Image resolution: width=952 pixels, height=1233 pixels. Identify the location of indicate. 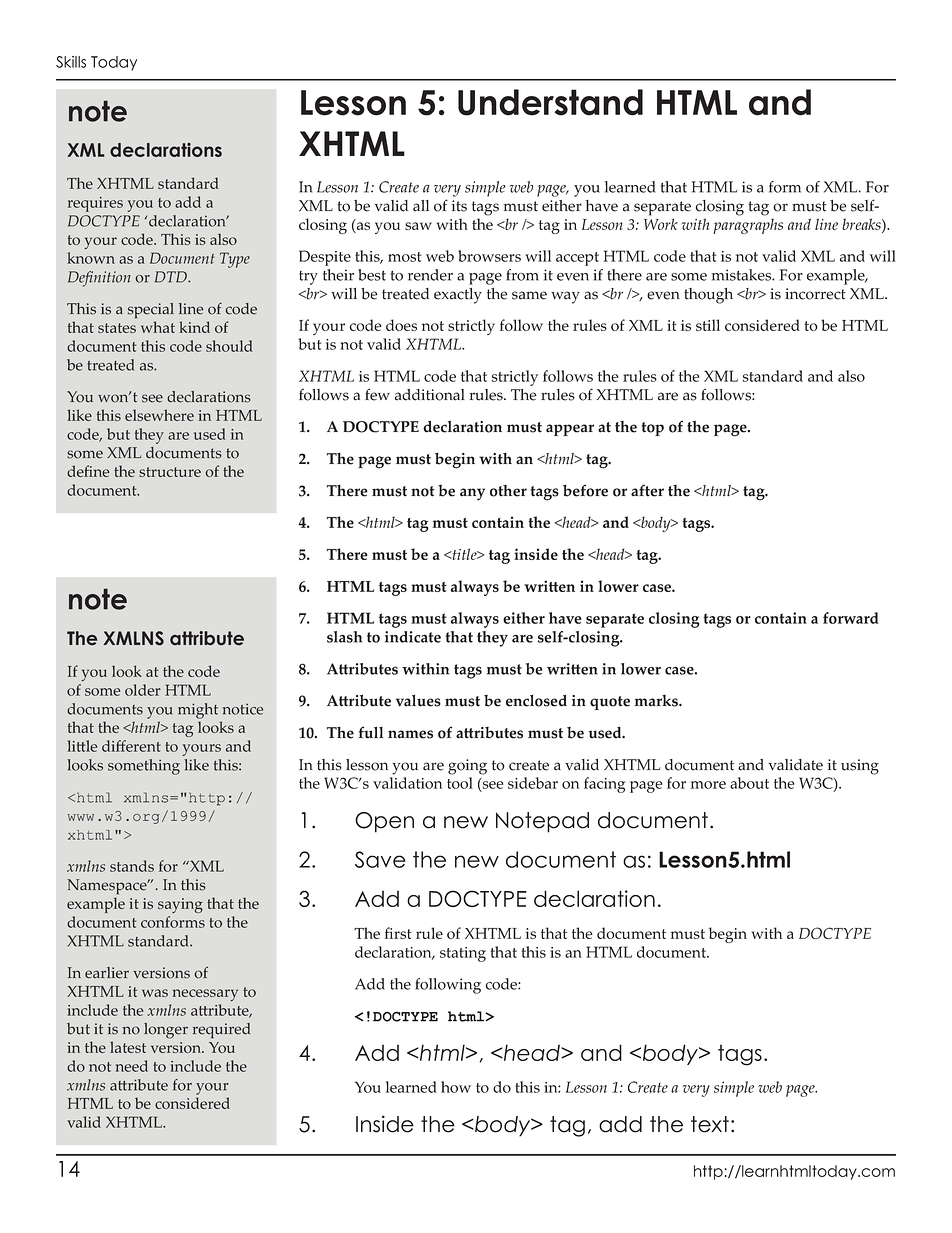
(413, 637).
